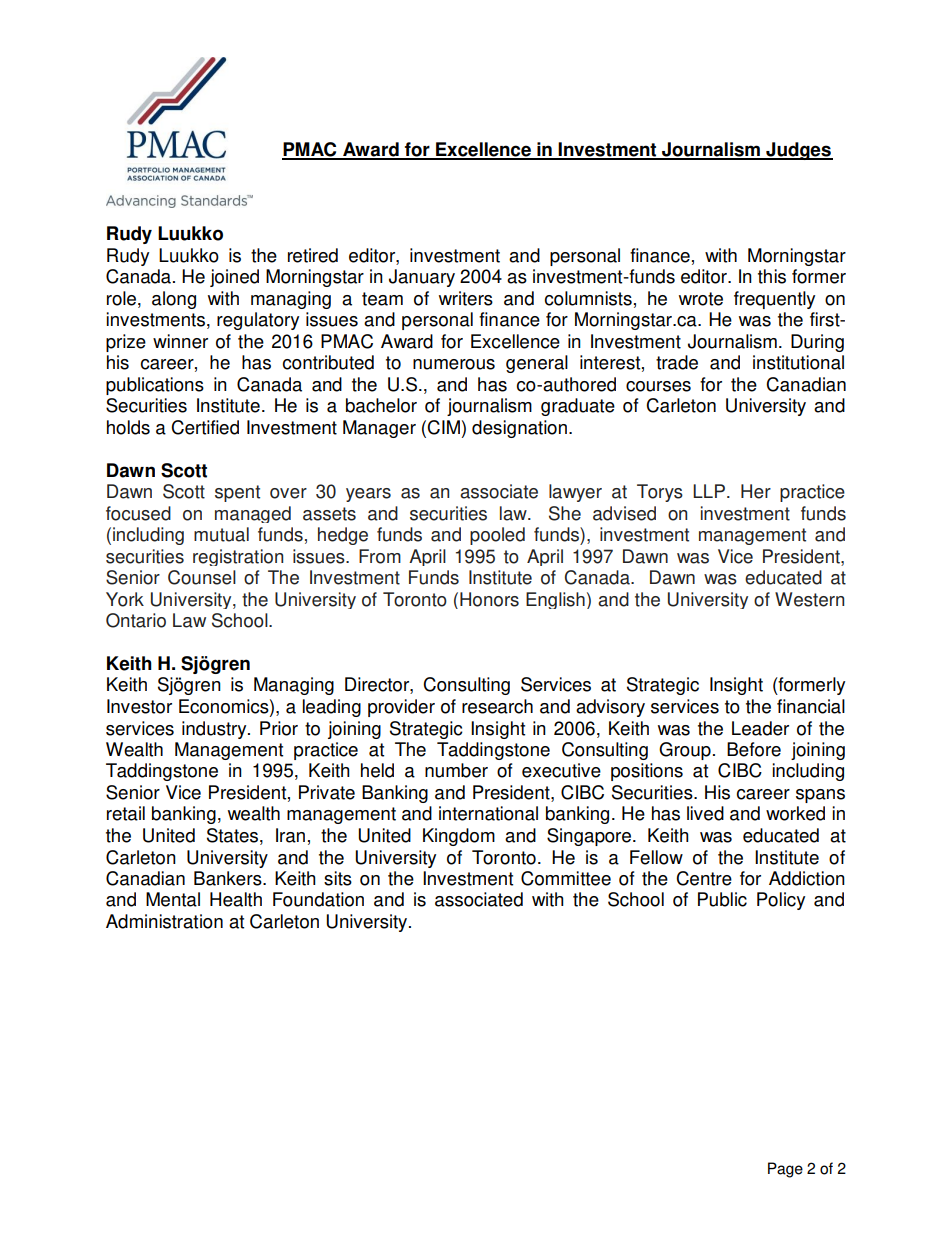 The width and height of the document is (952, 1233). What do you see at coordinates (781, 901) in the document?
I see `Policy` at bounding box center [781, 901].
